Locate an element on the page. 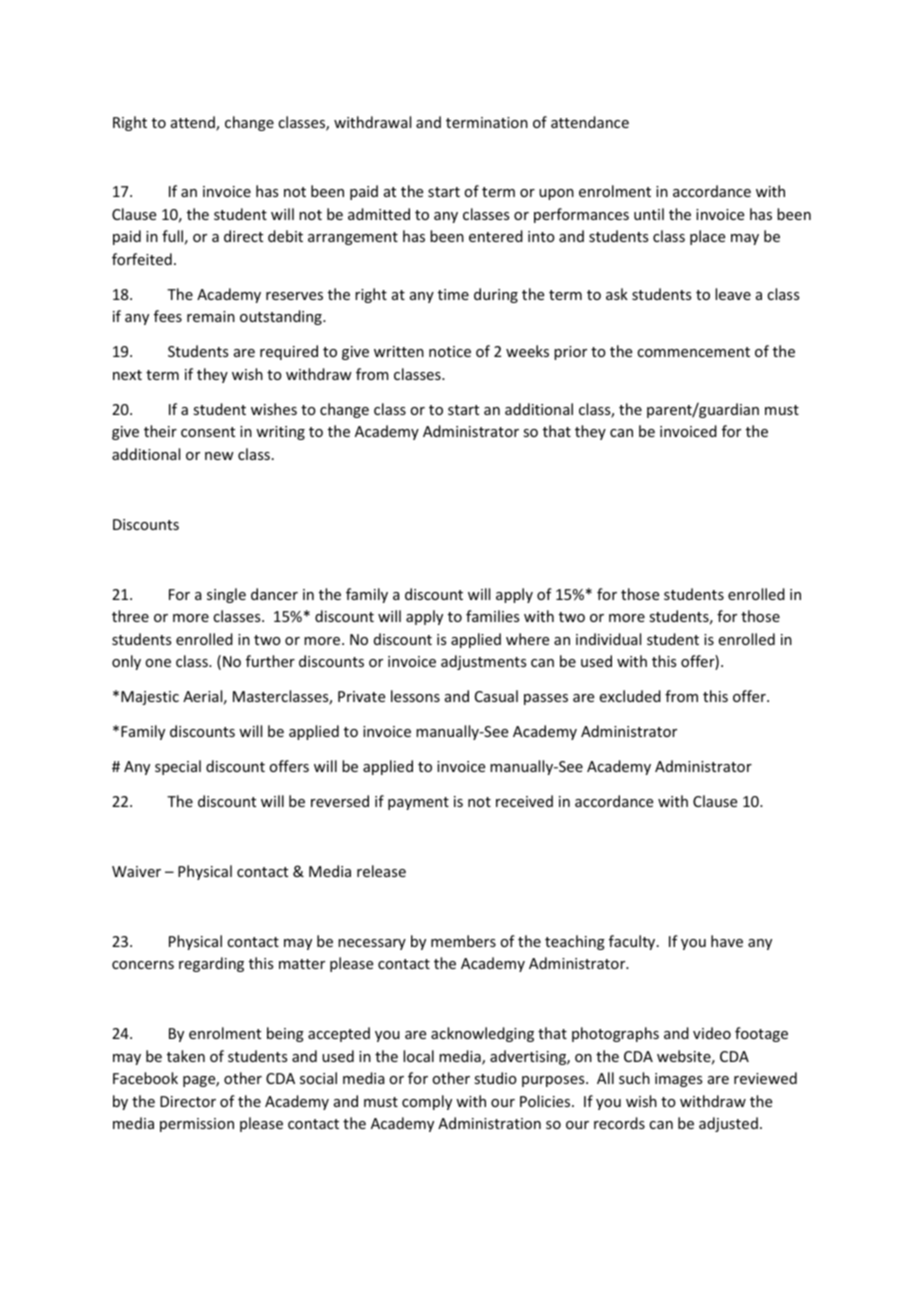 The height and width of the document is (1308, 924). images is located at coordinates (678, 1080).
